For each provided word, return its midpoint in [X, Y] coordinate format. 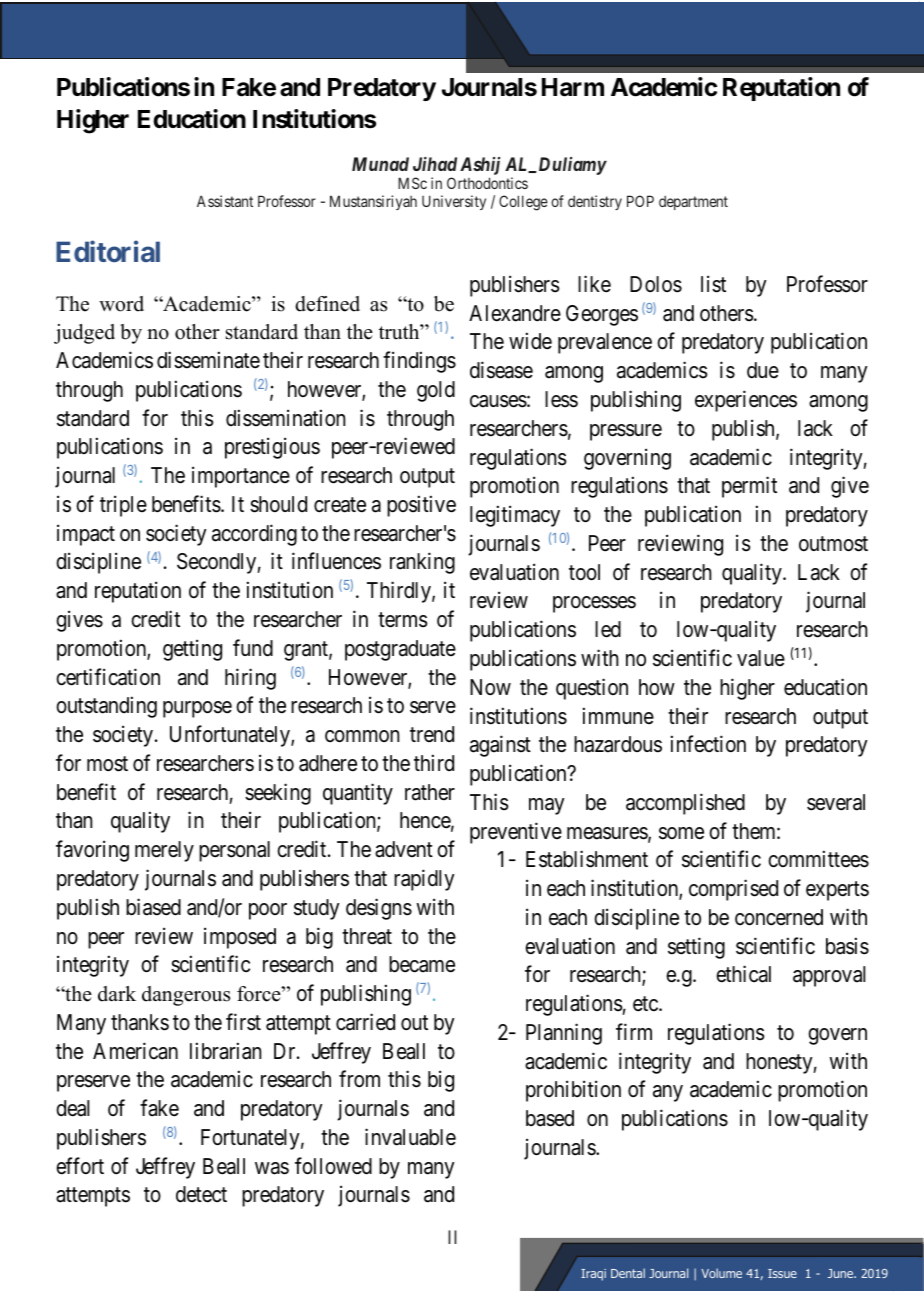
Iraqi [593, 1275]
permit [749, 487]
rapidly [424, 880]
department [693, 203]
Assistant [225, 201]
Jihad [435, 164]
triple [123, 506]
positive [421, 506]
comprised [733, 890]
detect [201, 1194]
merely [164, 851]
